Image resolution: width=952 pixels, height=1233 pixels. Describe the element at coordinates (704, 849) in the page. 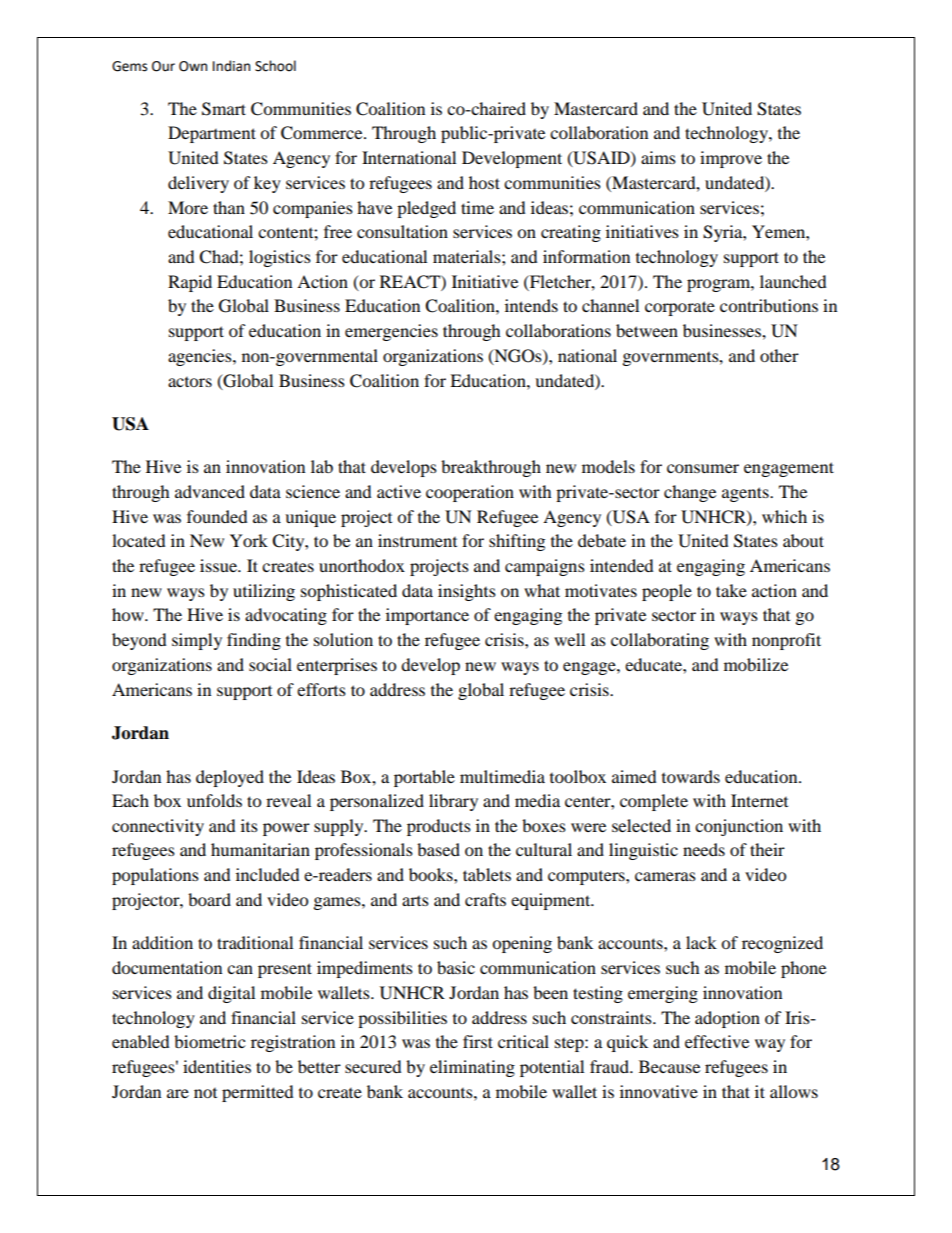

I see `needs` at that location.
